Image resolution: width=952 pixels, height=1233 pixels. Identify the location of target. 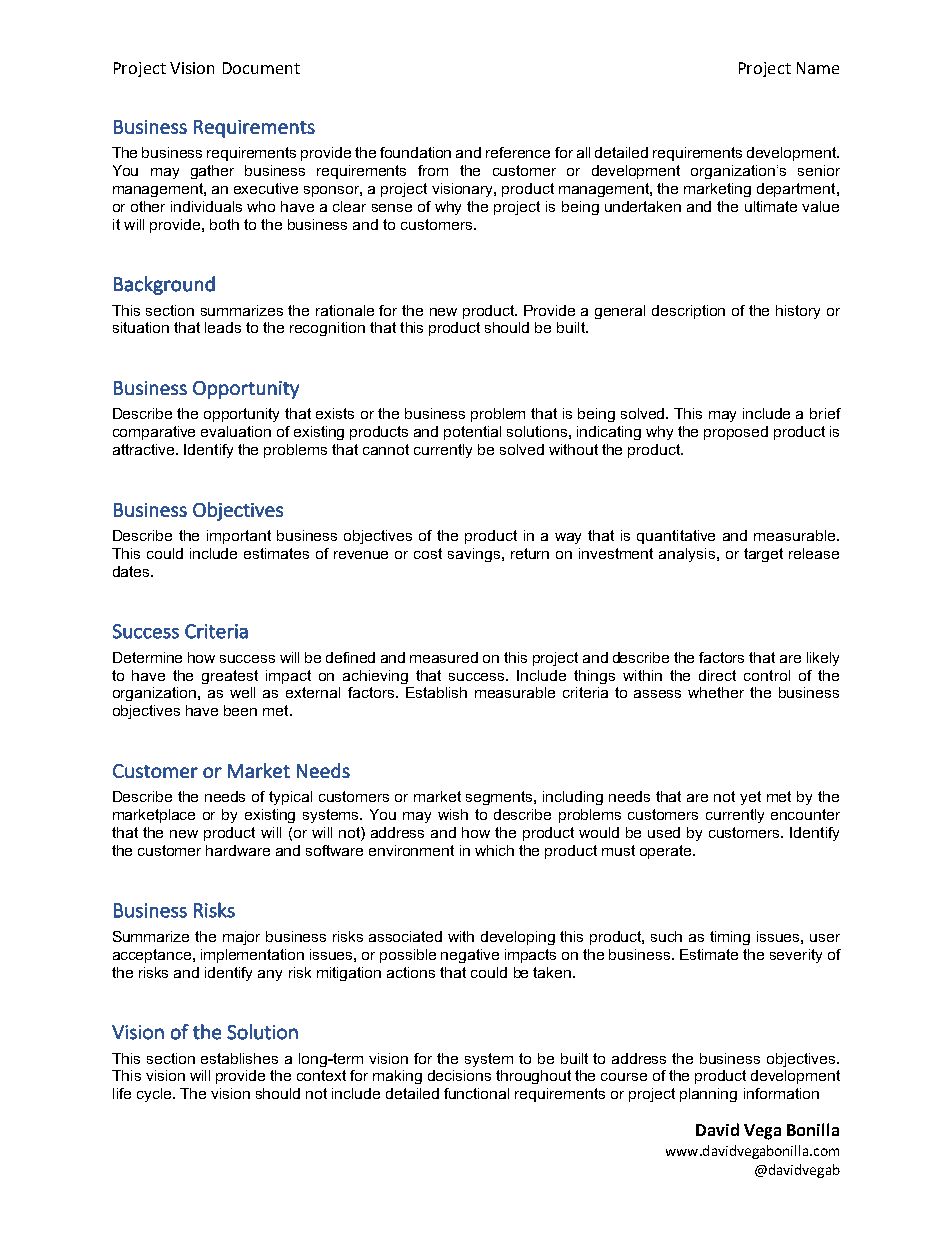
(763, 555).
